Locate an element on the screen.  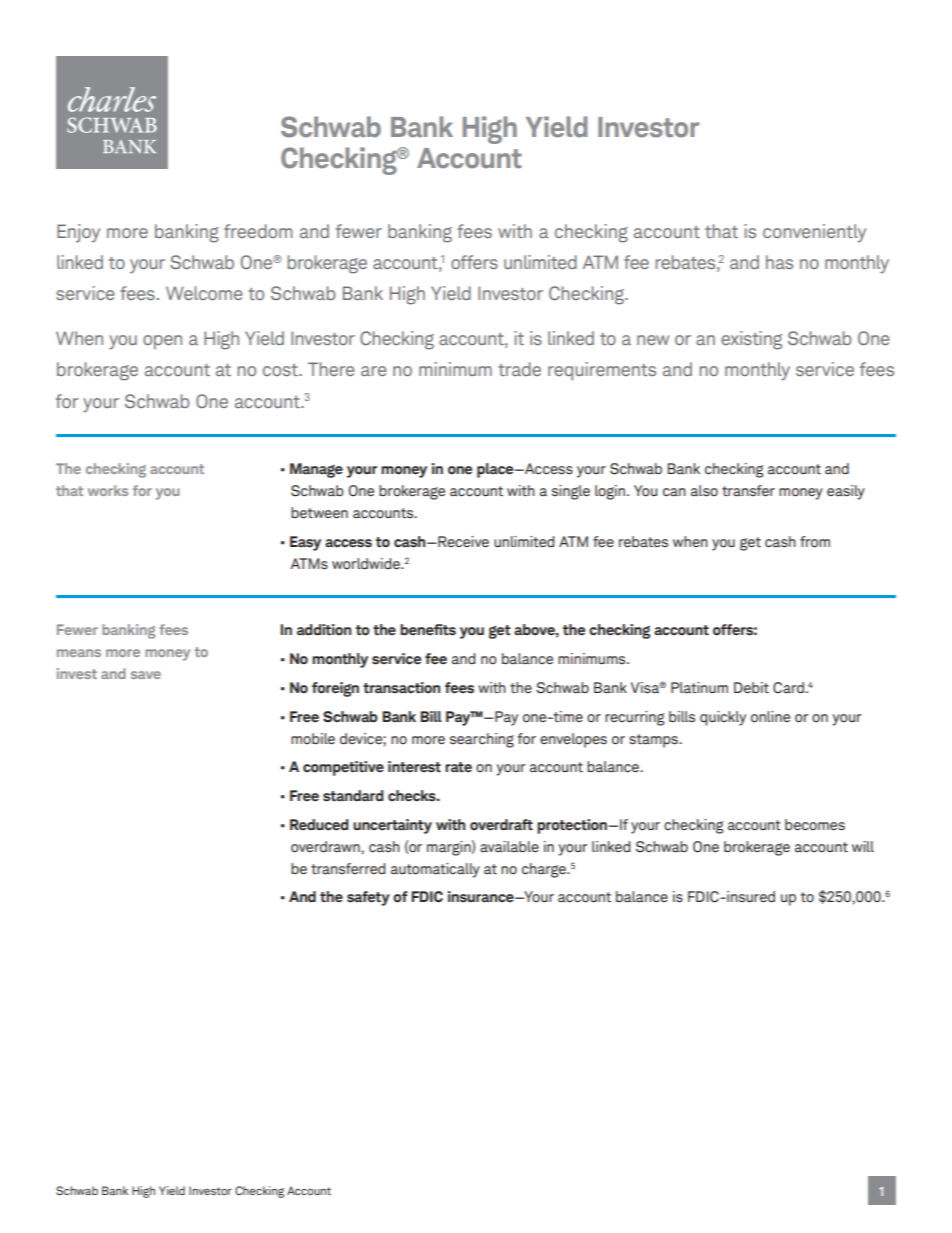
Welcome is located at coordinates (204, 293).
